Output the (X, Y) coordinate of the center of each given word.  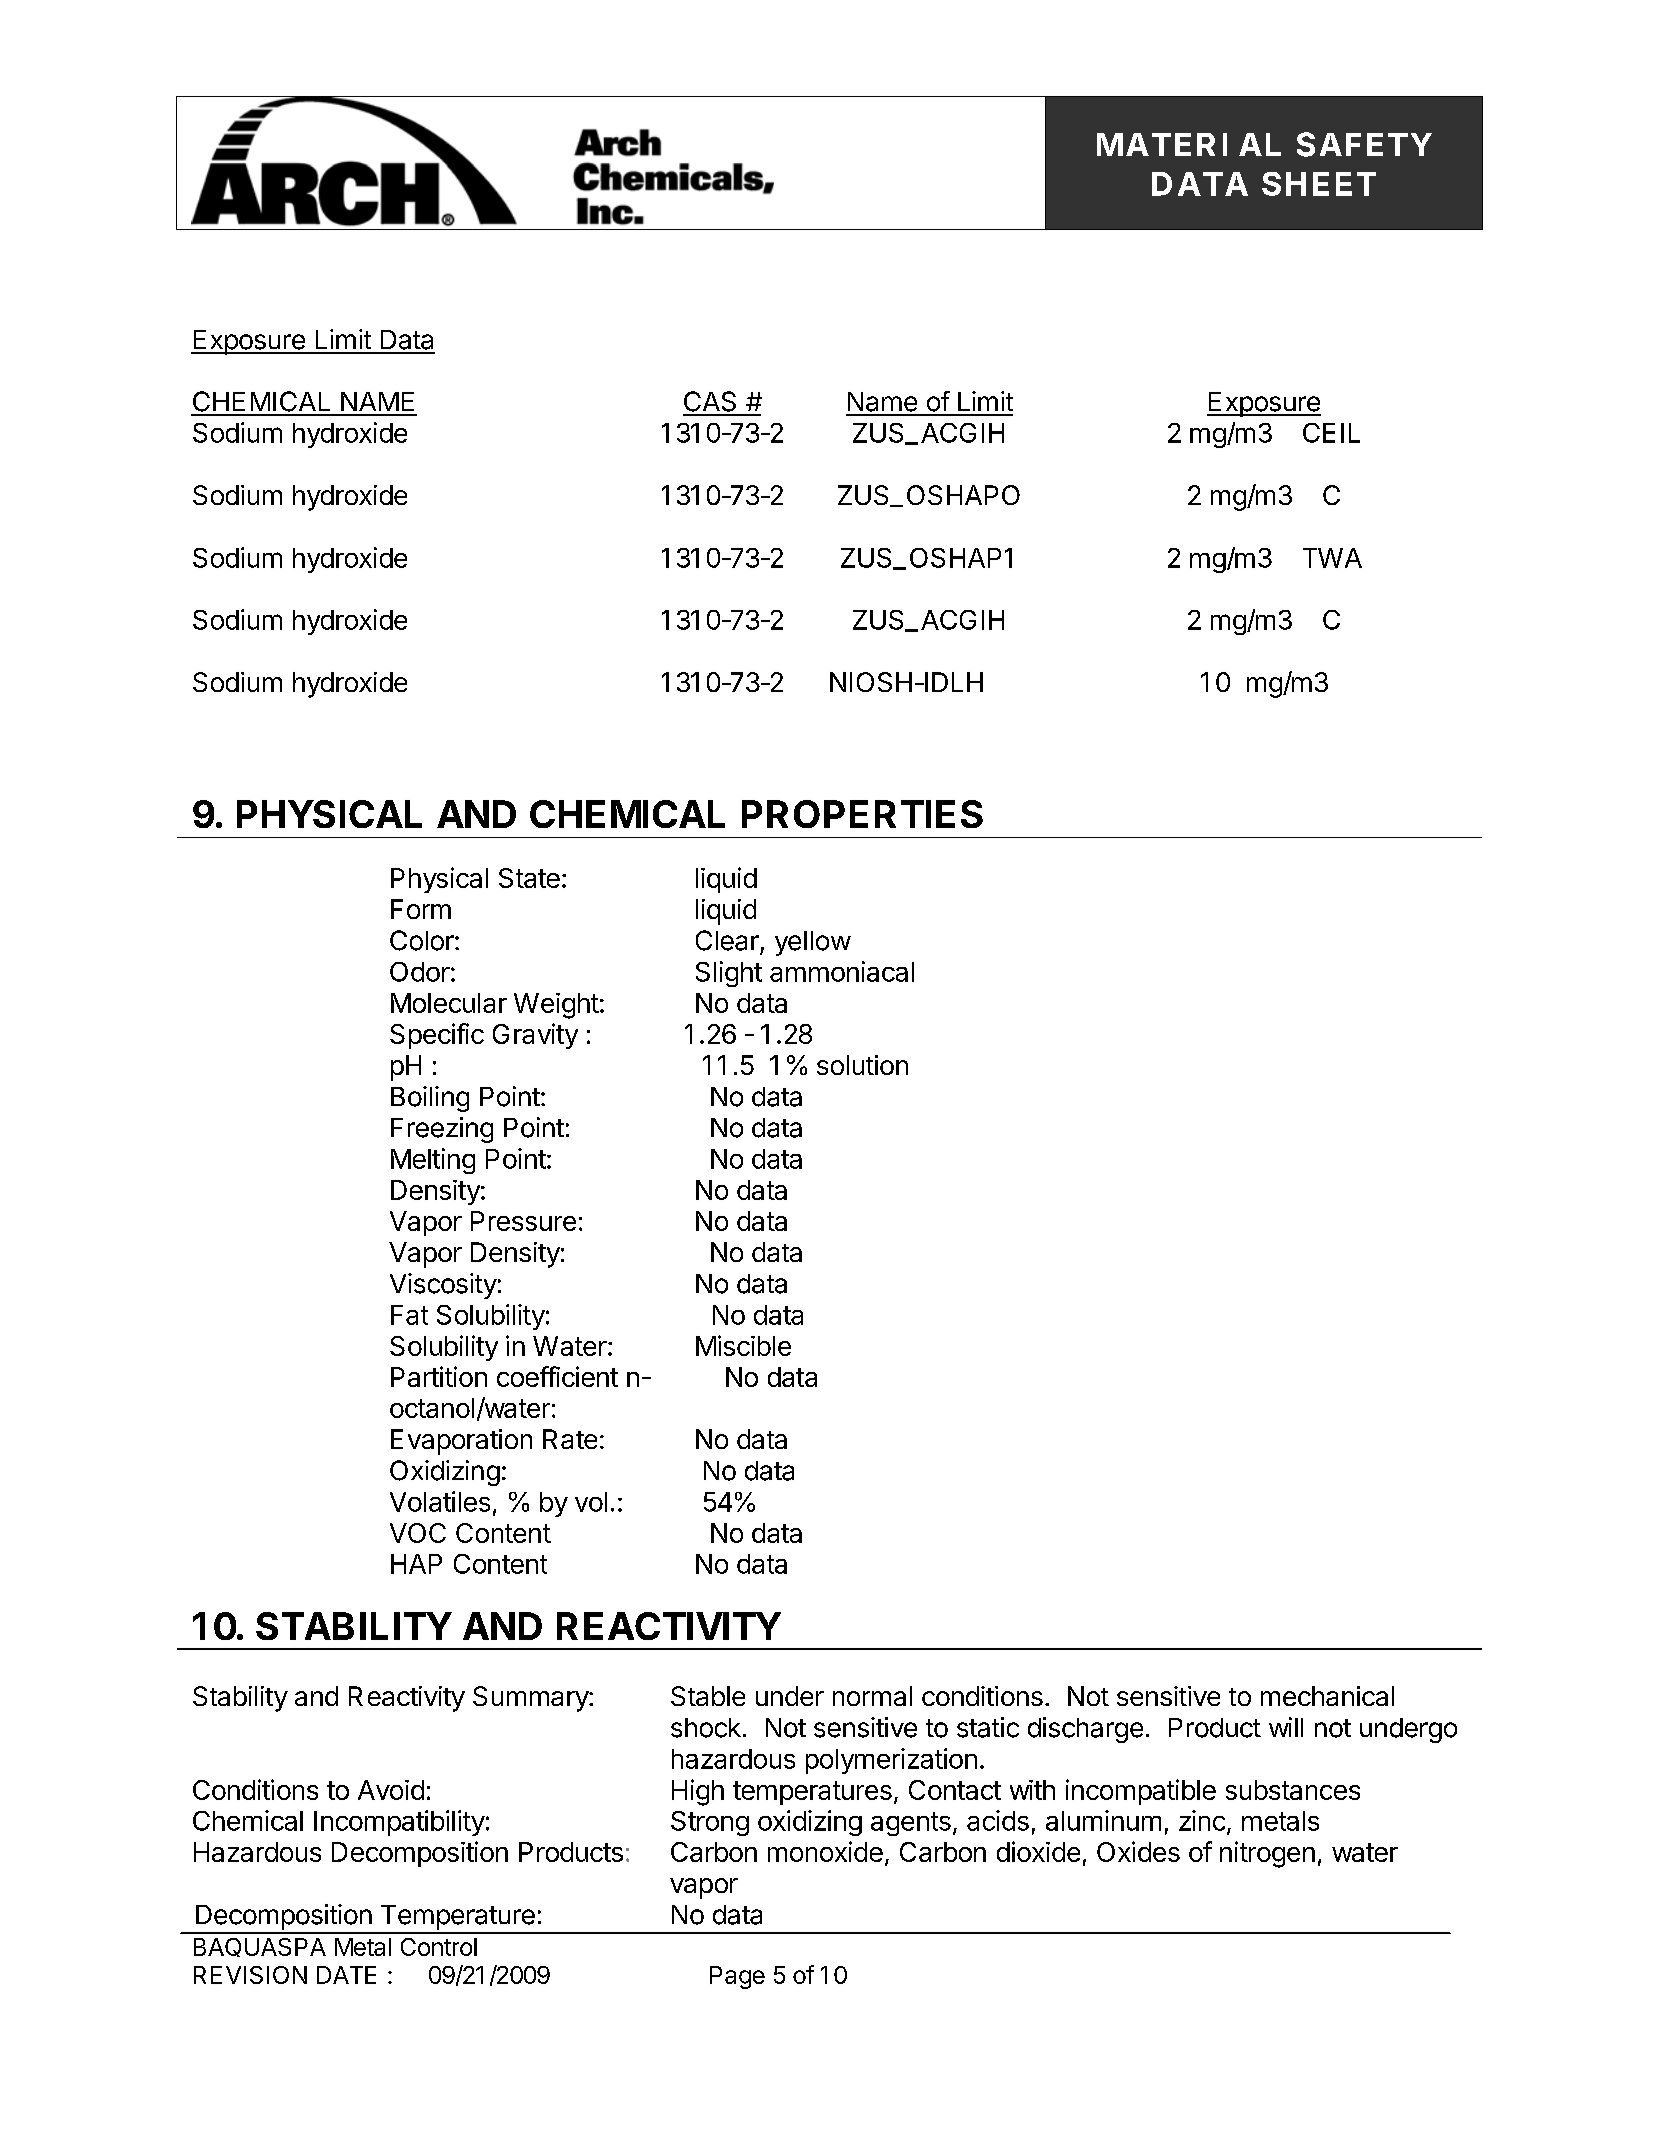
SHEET (1318, 184)
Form (421, 909)
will (1286, 1727)
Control (439, 1947)
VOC (418, 1533)
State (529, 878)
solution (862, 1065)
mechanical (1327, 1696)
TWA (1332, 558)
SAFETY (1363, 144)
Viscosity (443, 1286)
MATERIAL (1189, 144)
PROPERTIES (862, 814)
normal (872, 1696)
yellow (813, 943)
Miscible (743, 1345)
